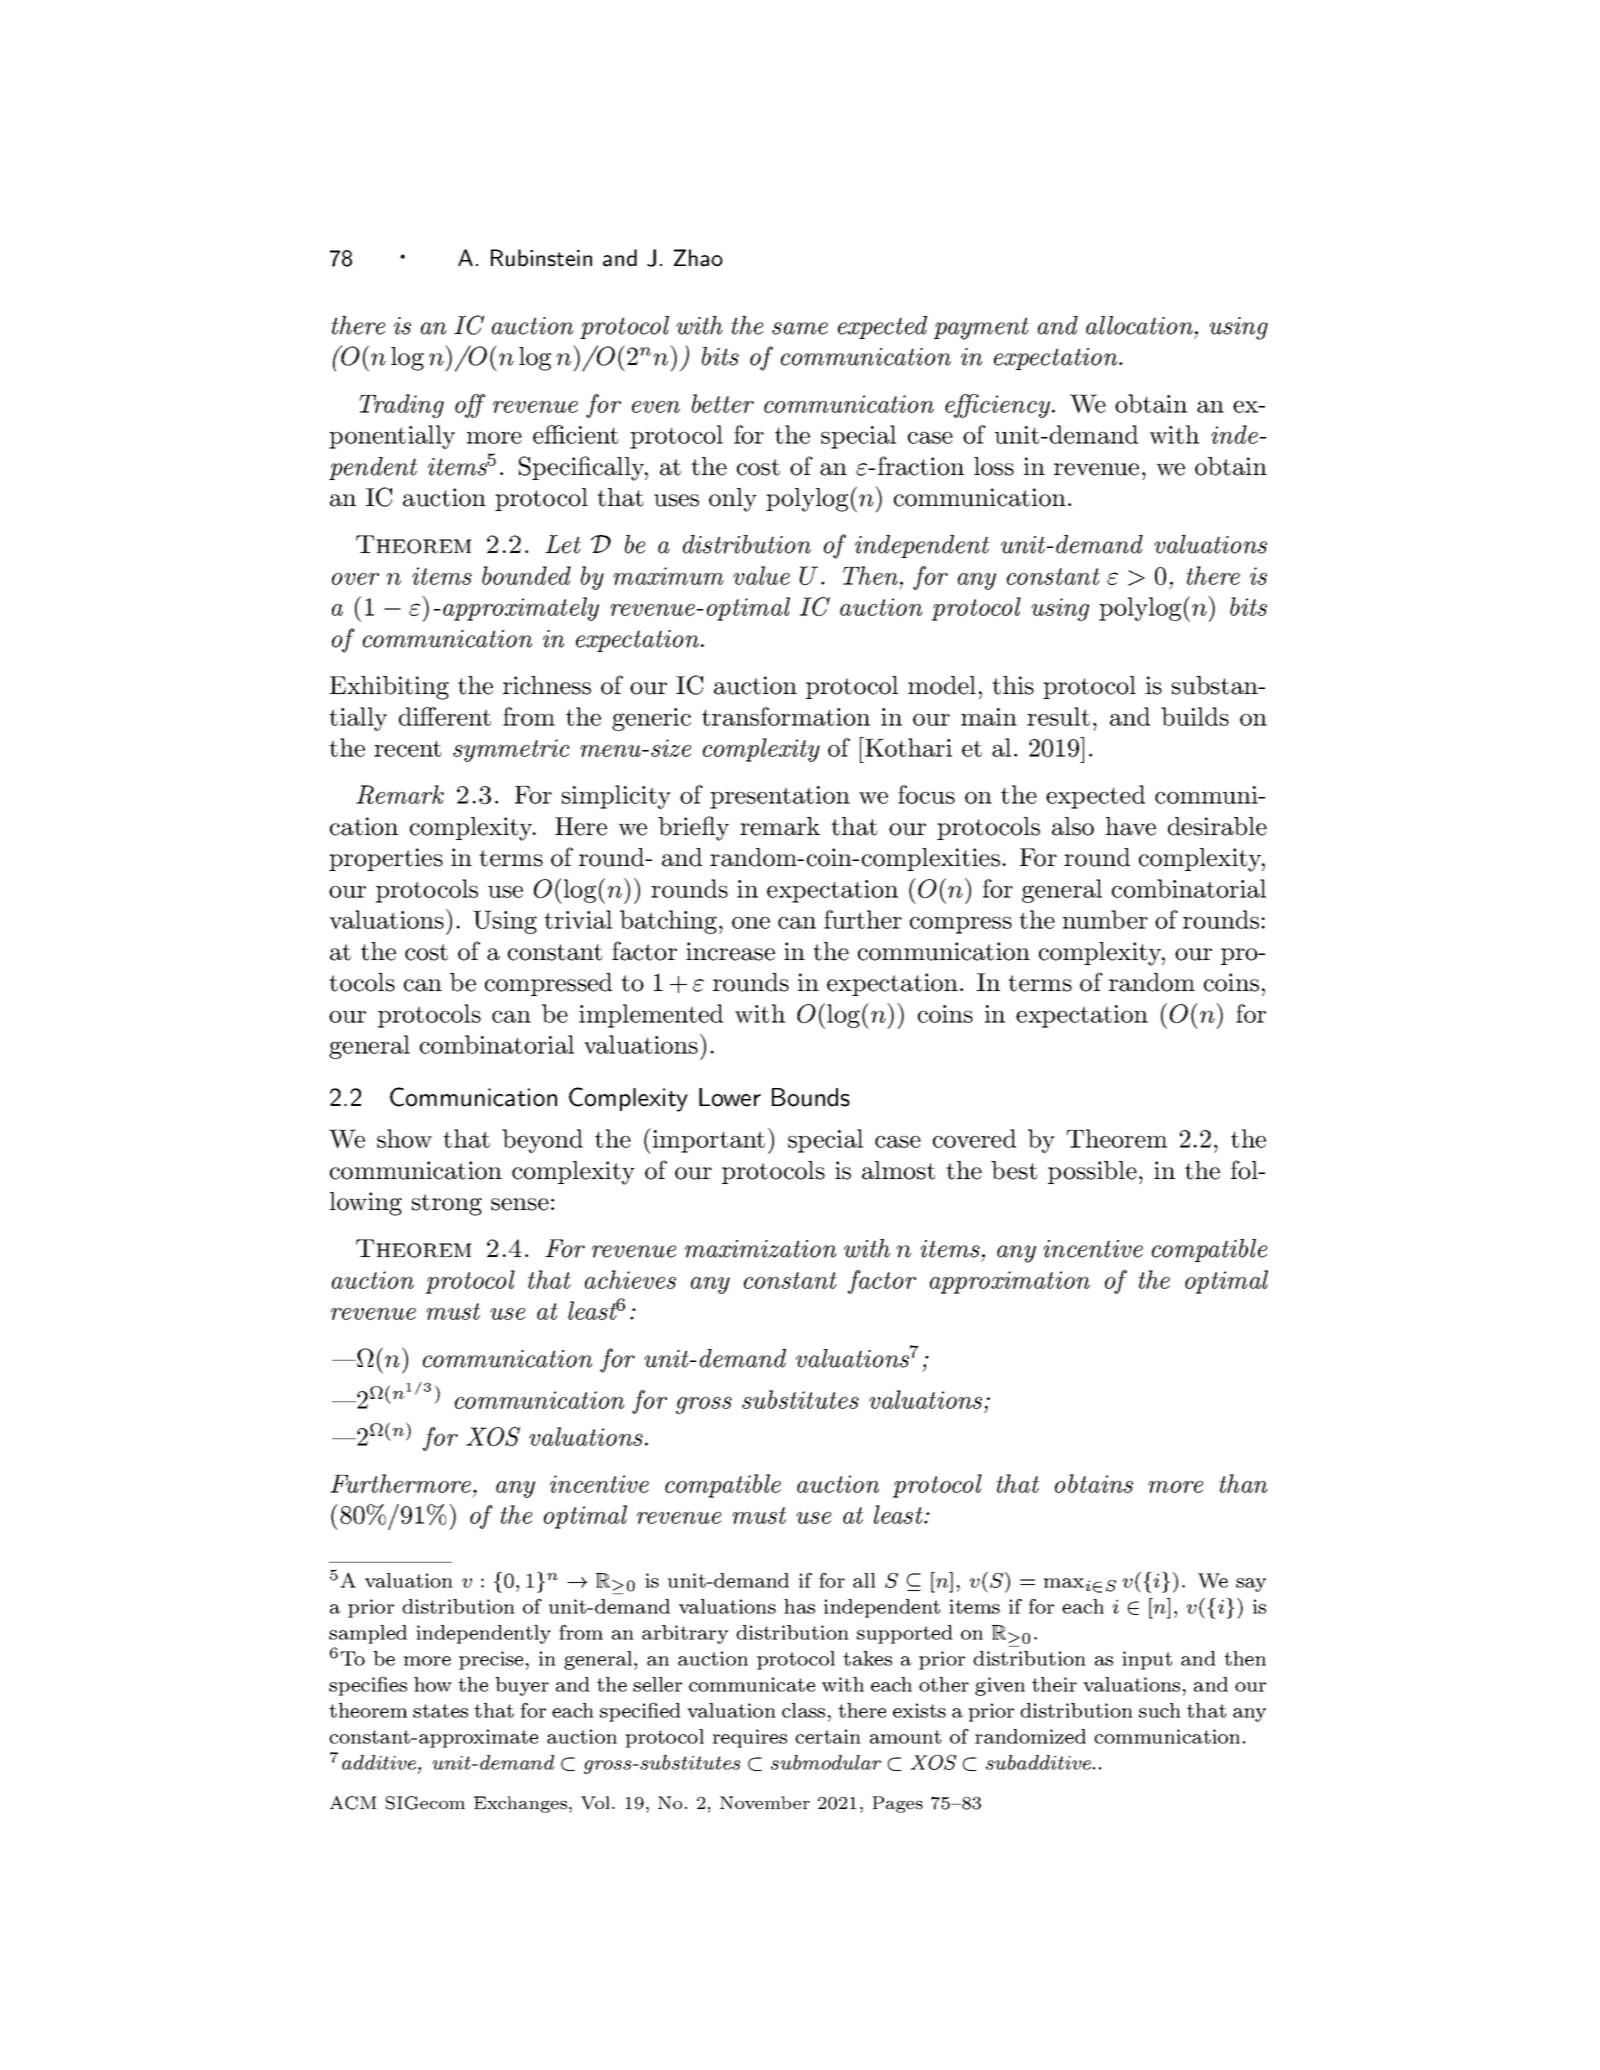  I want to click on Rubinstein, so click(541, 258).
